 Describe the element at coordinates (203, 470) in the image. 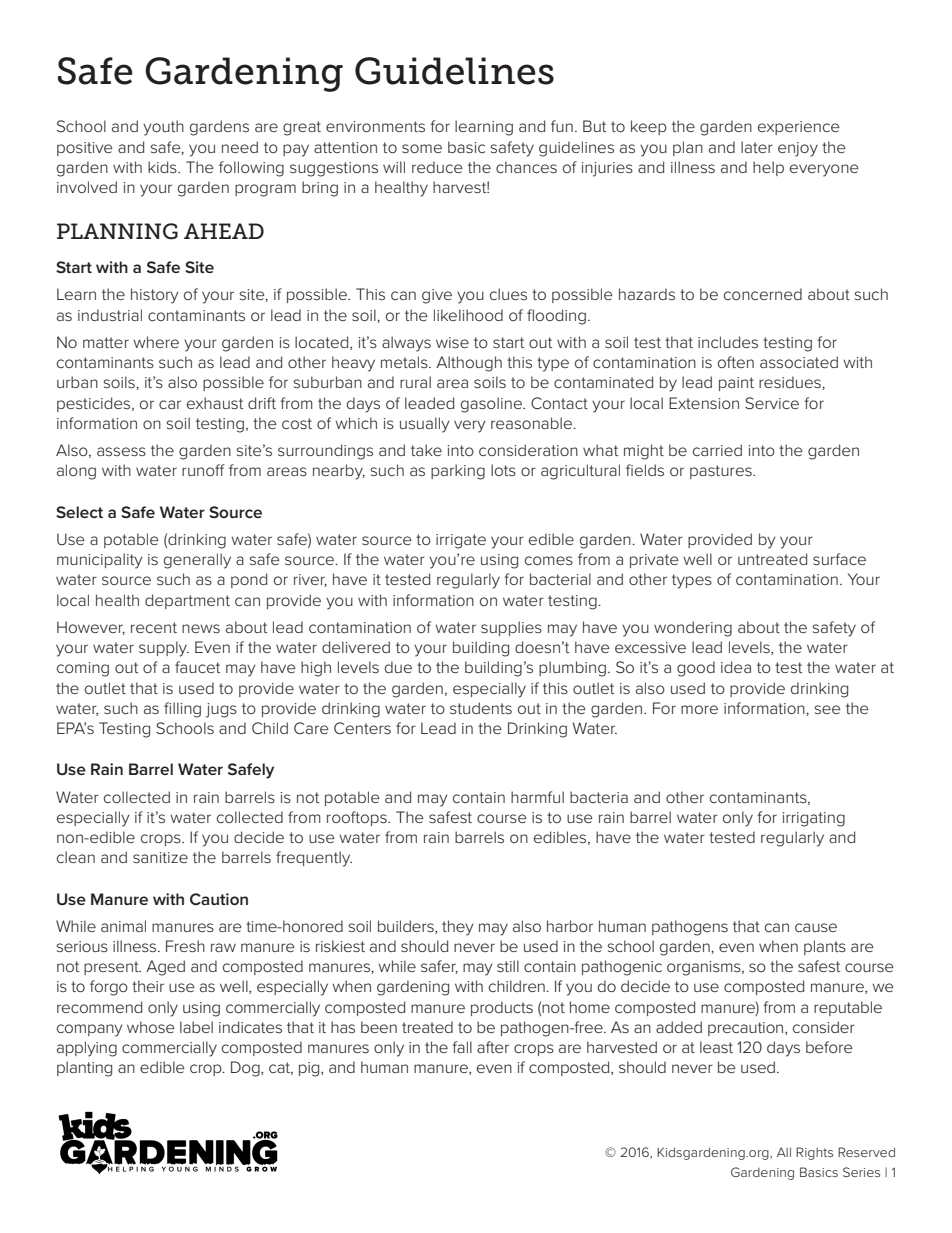

I see `runoff` at that location.
